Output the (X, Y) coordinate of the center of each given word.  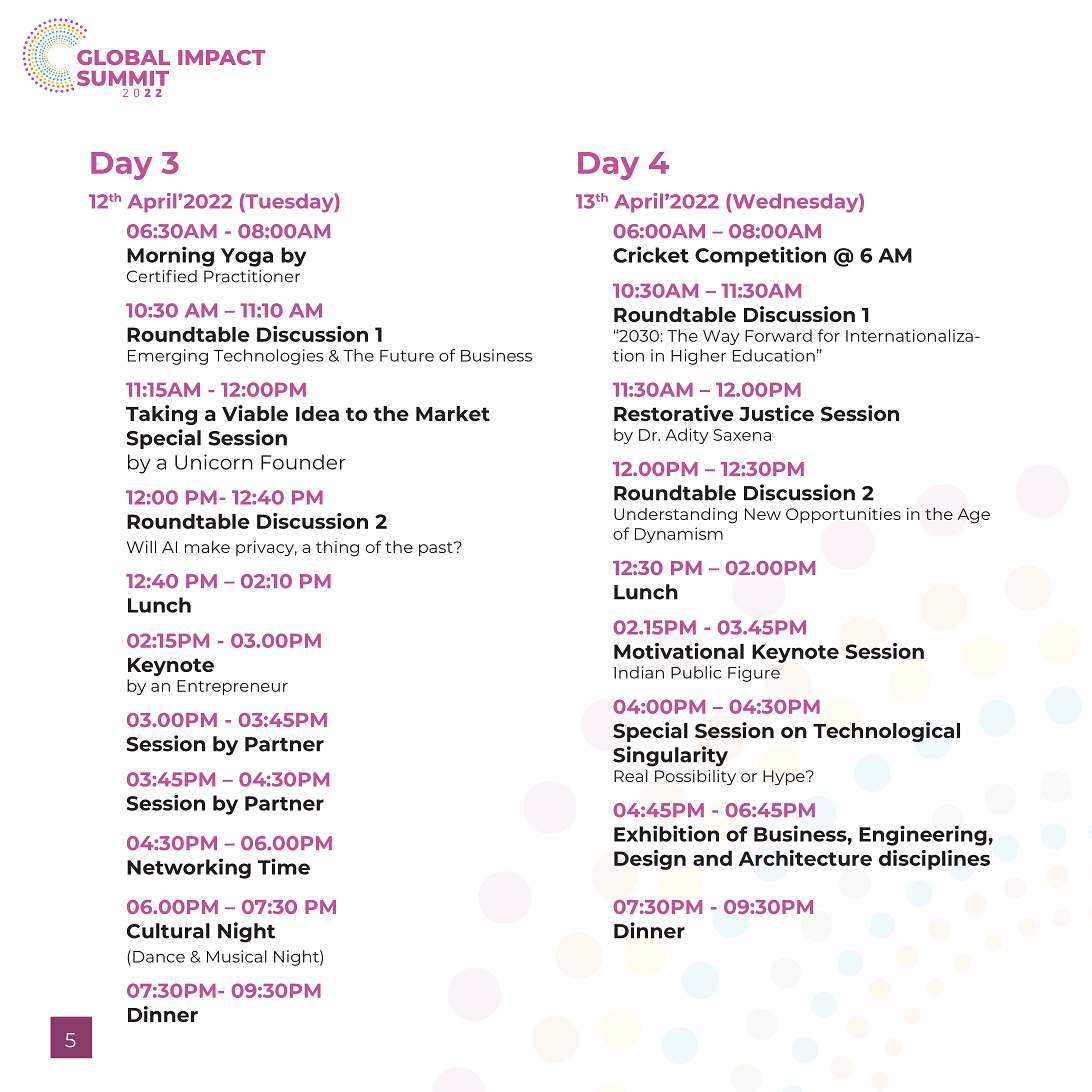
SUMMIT (123, 78)
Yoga (247, 257)
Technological (886, 732)
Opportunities (843, 515)
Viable (255, 413)
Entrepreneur (232, 687)
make (207, 547)
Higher (698, 357)
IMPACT (221, 57)
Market (453, 413)
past (437, 549)
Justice (776, 413)
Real (631, 776)
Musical (237, 956)
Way (721, 337)
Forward (778, 335)
